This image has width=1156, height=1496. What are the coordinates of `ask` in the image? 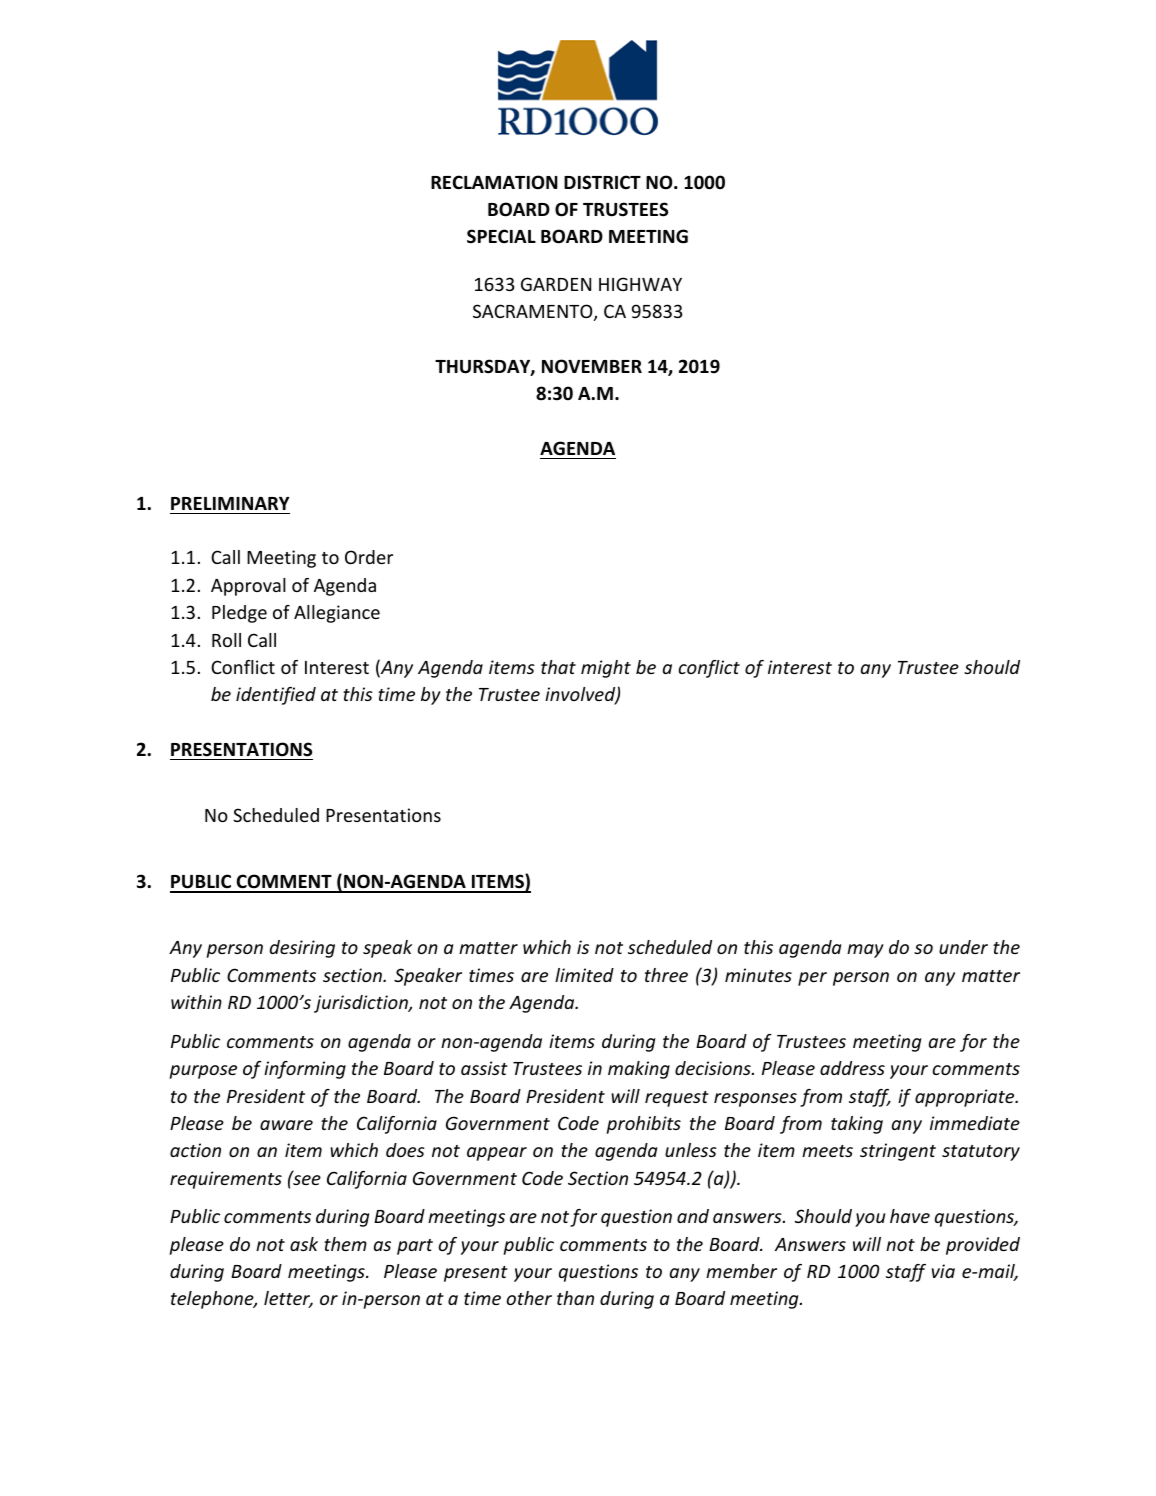 It's located at (304, 1244).
